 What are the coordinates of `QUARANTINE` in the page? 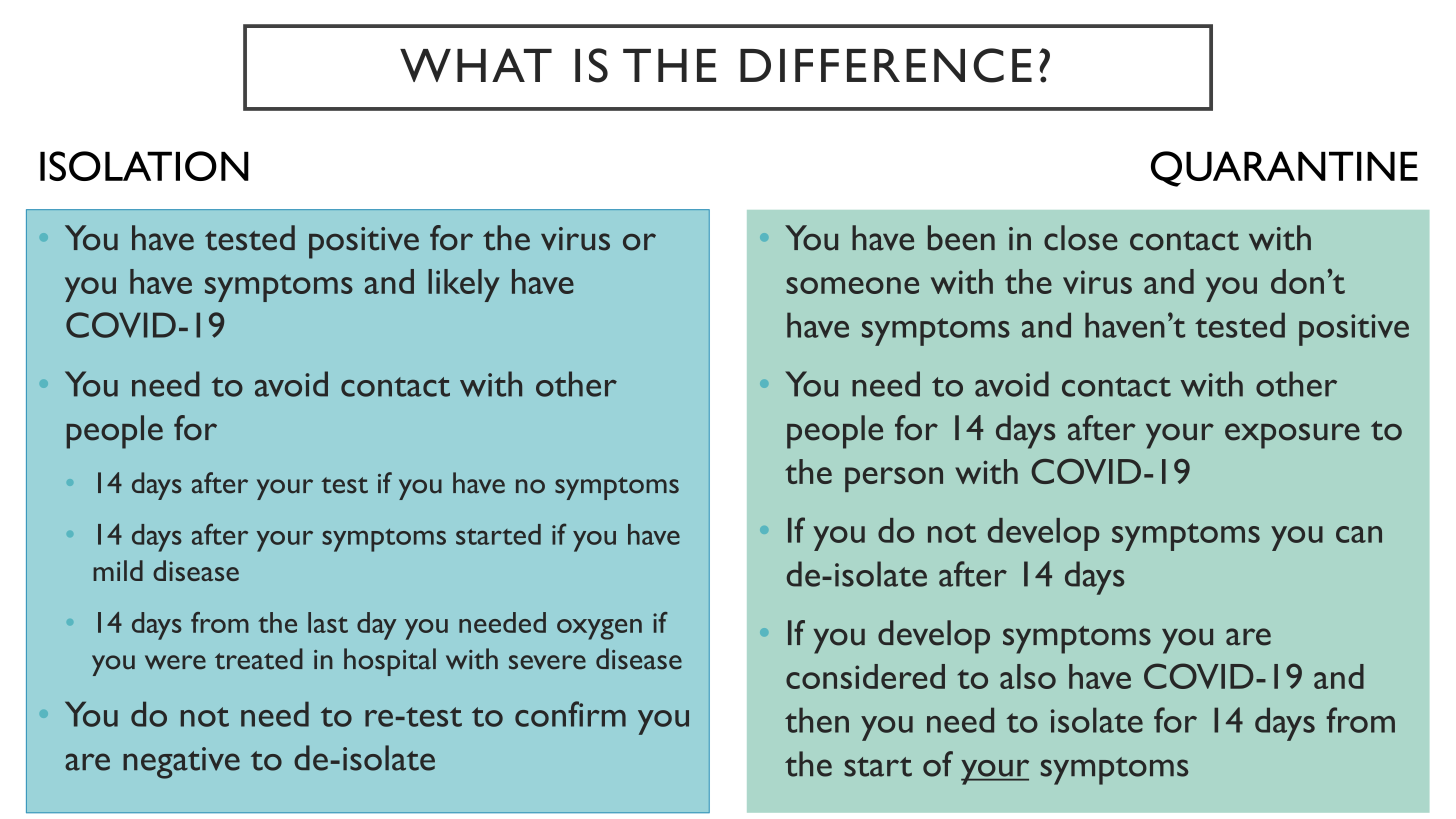 It's located at (1284, 169).
